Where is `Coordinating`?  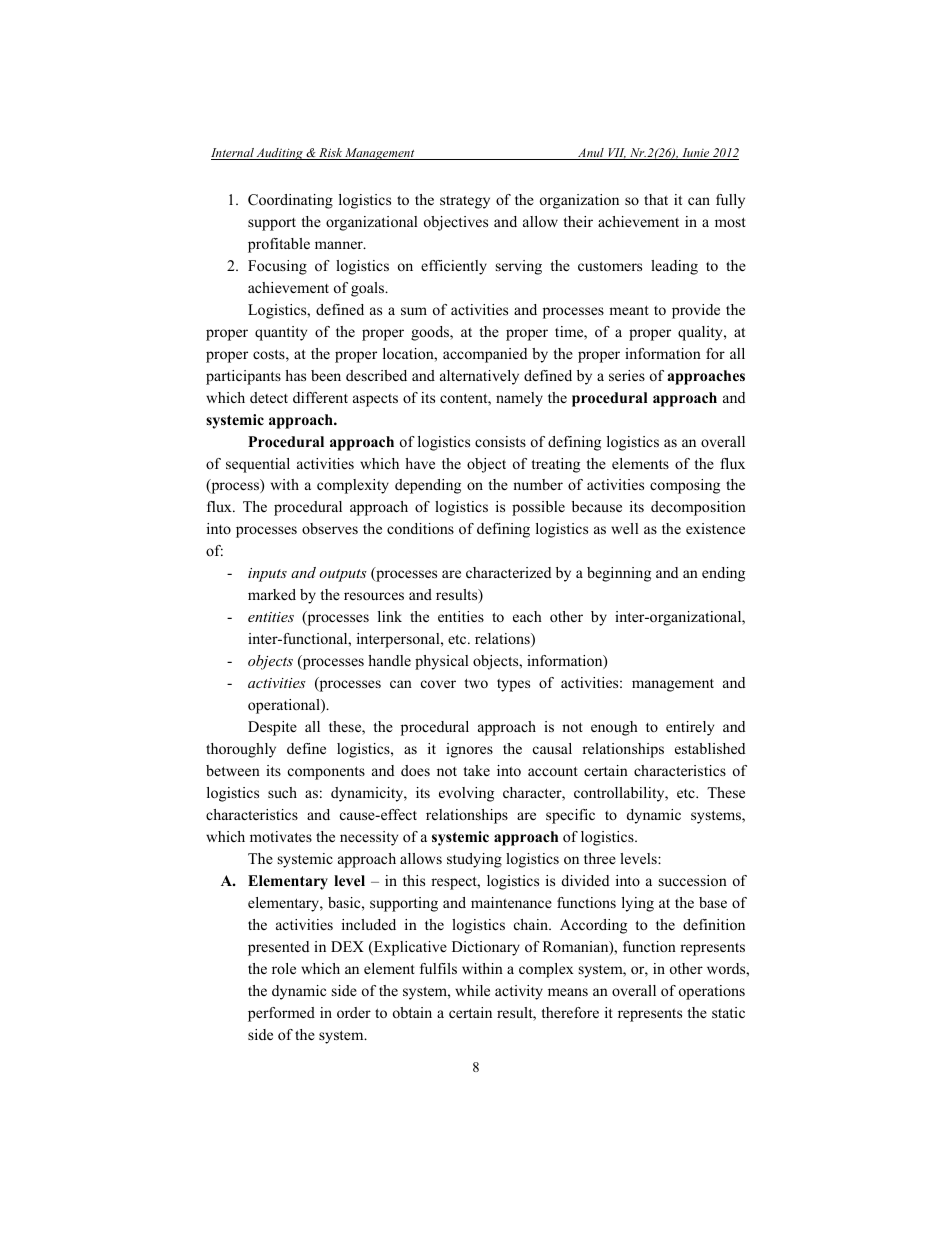
Coordinating is located at coordinates (290, 201).
